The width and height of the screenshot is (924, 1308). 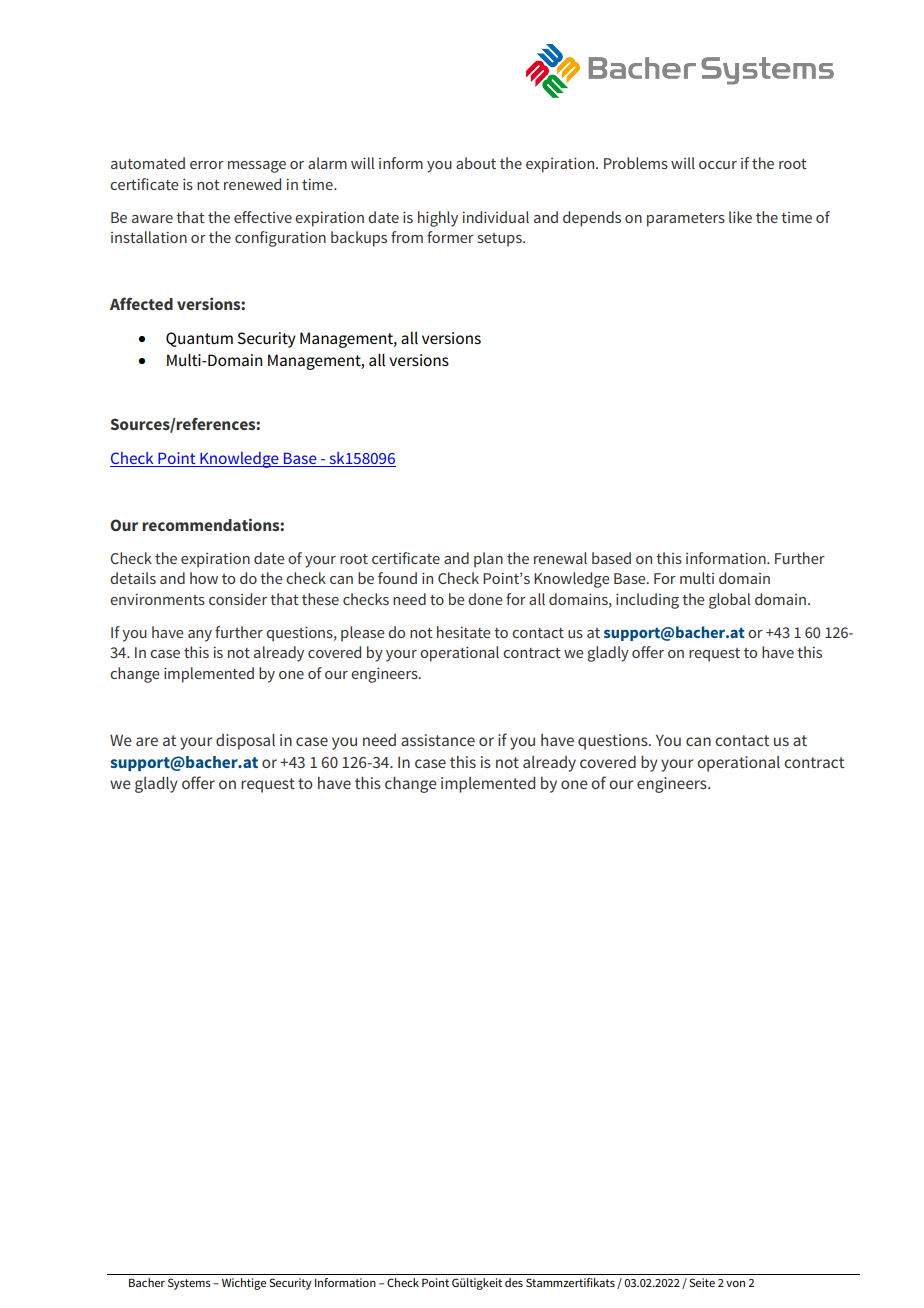 I want to click on von, so click(x=735, y=1284).
